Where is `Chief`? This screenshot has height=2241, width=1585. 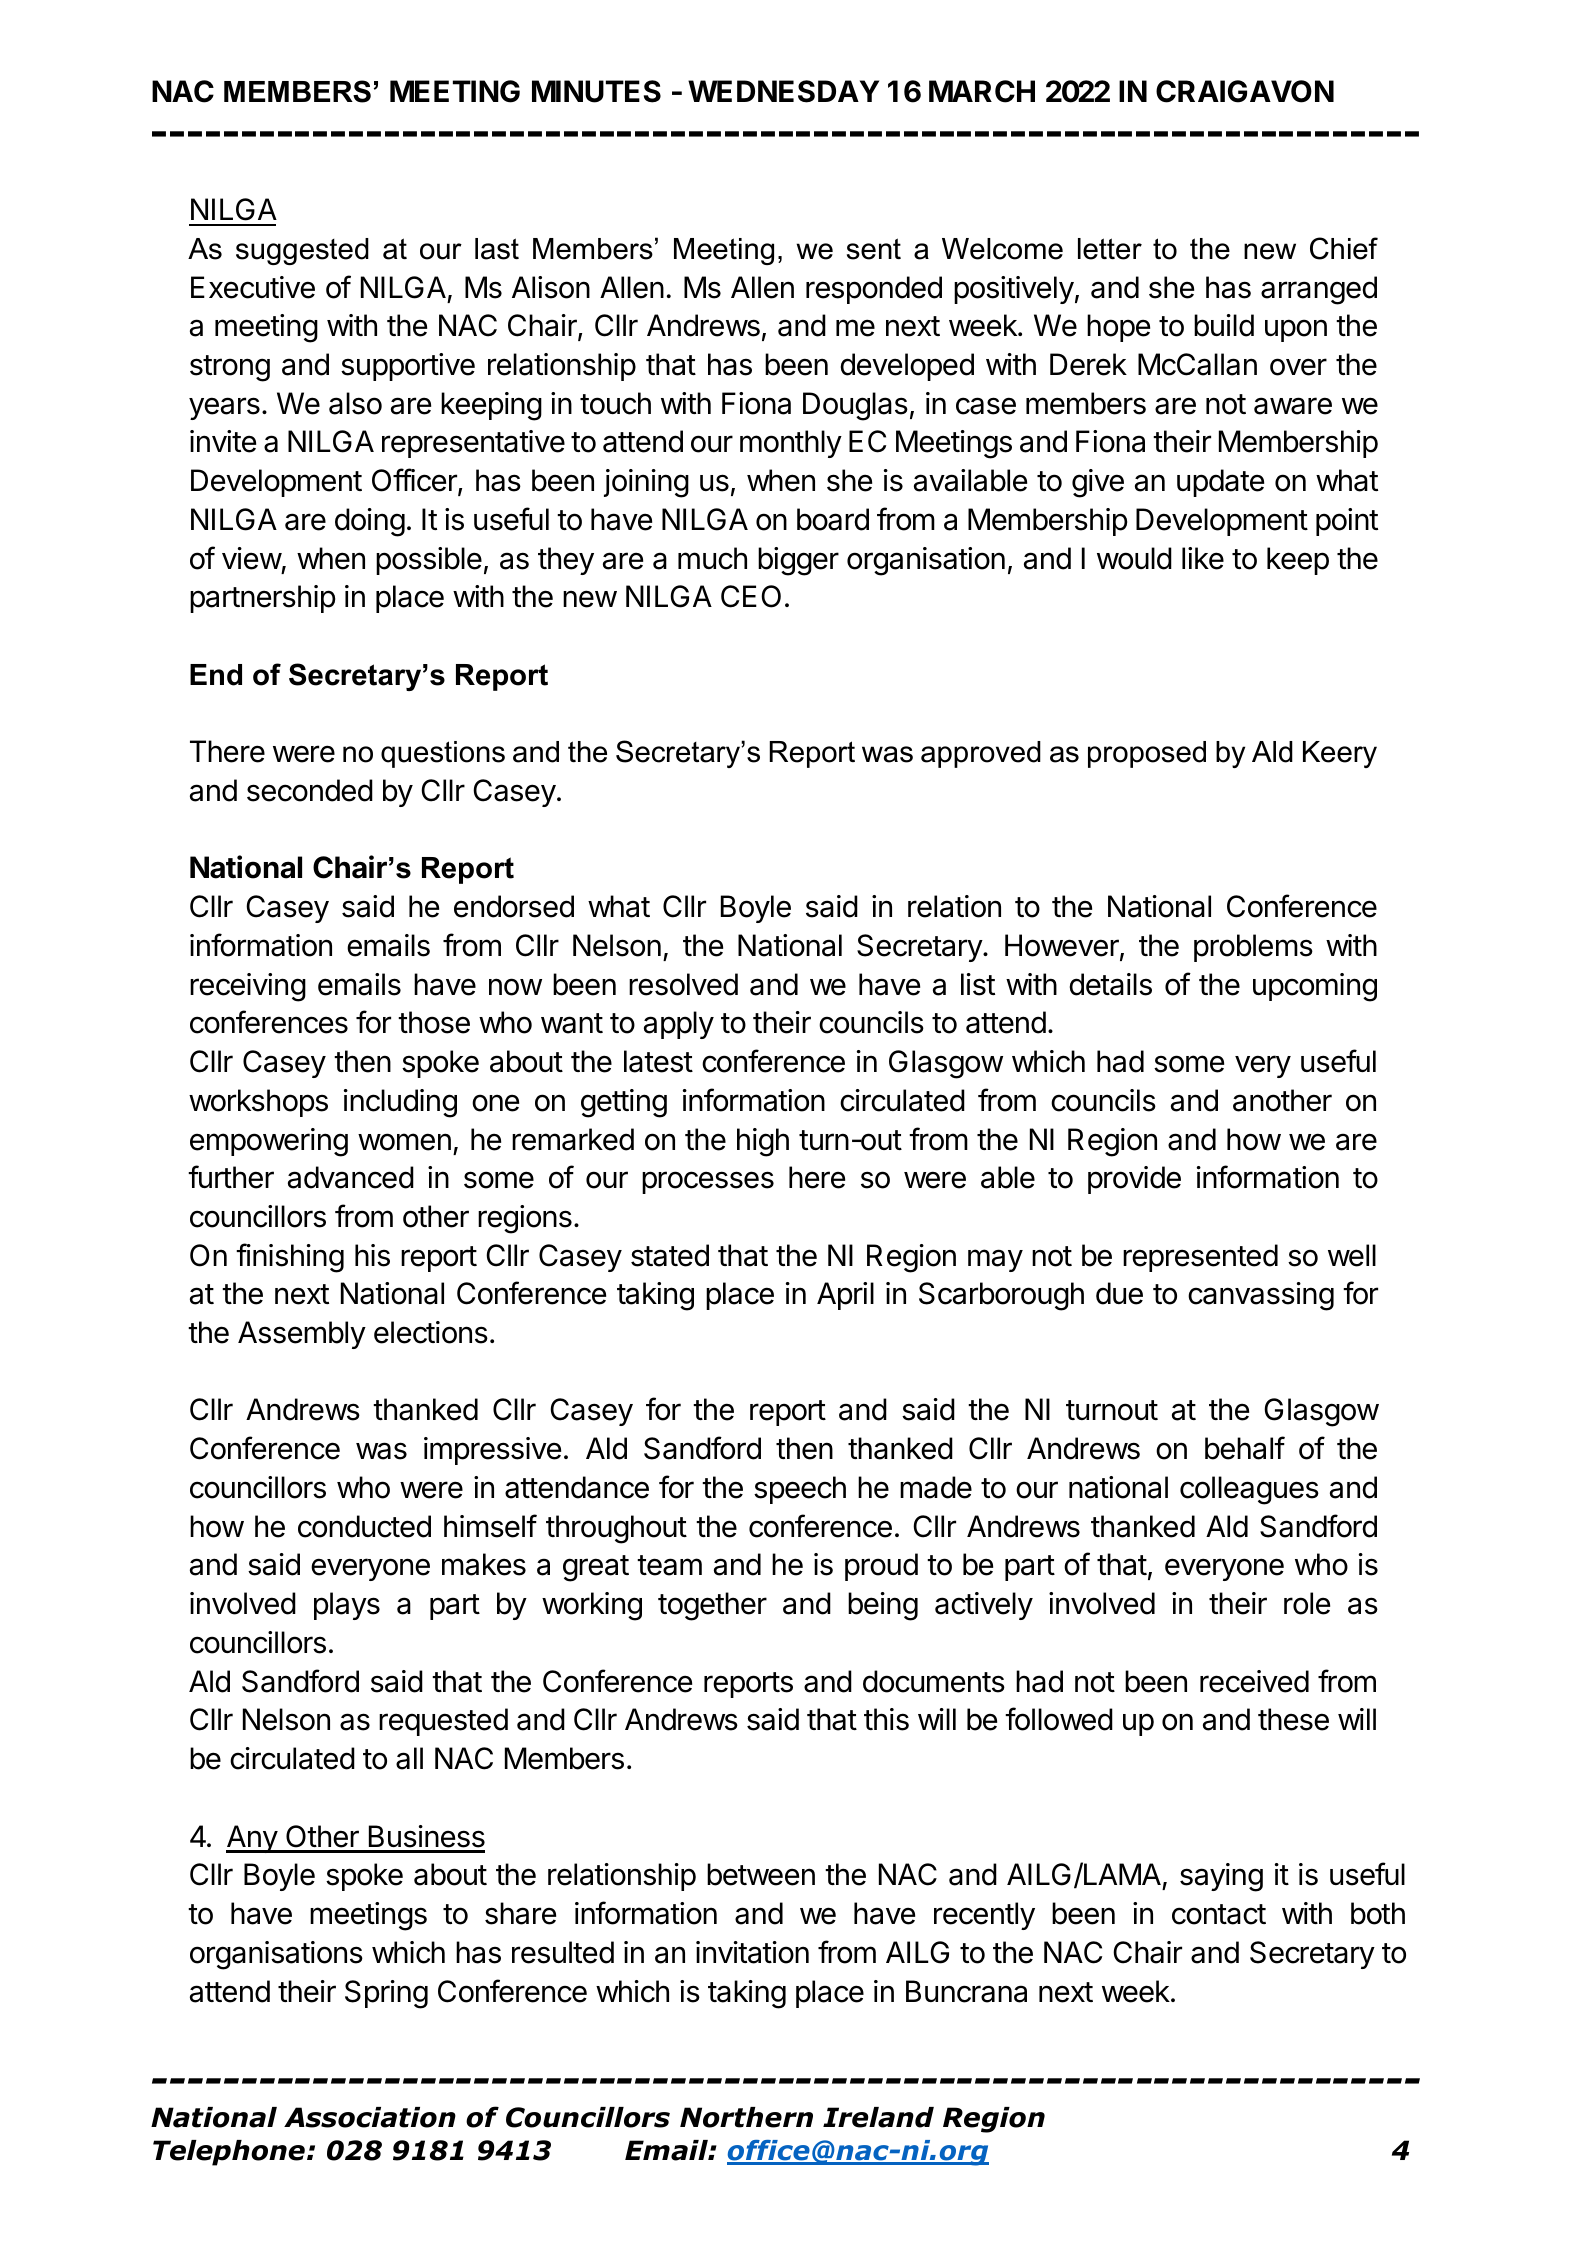
Chief is located at coordinates (1344, 248).
